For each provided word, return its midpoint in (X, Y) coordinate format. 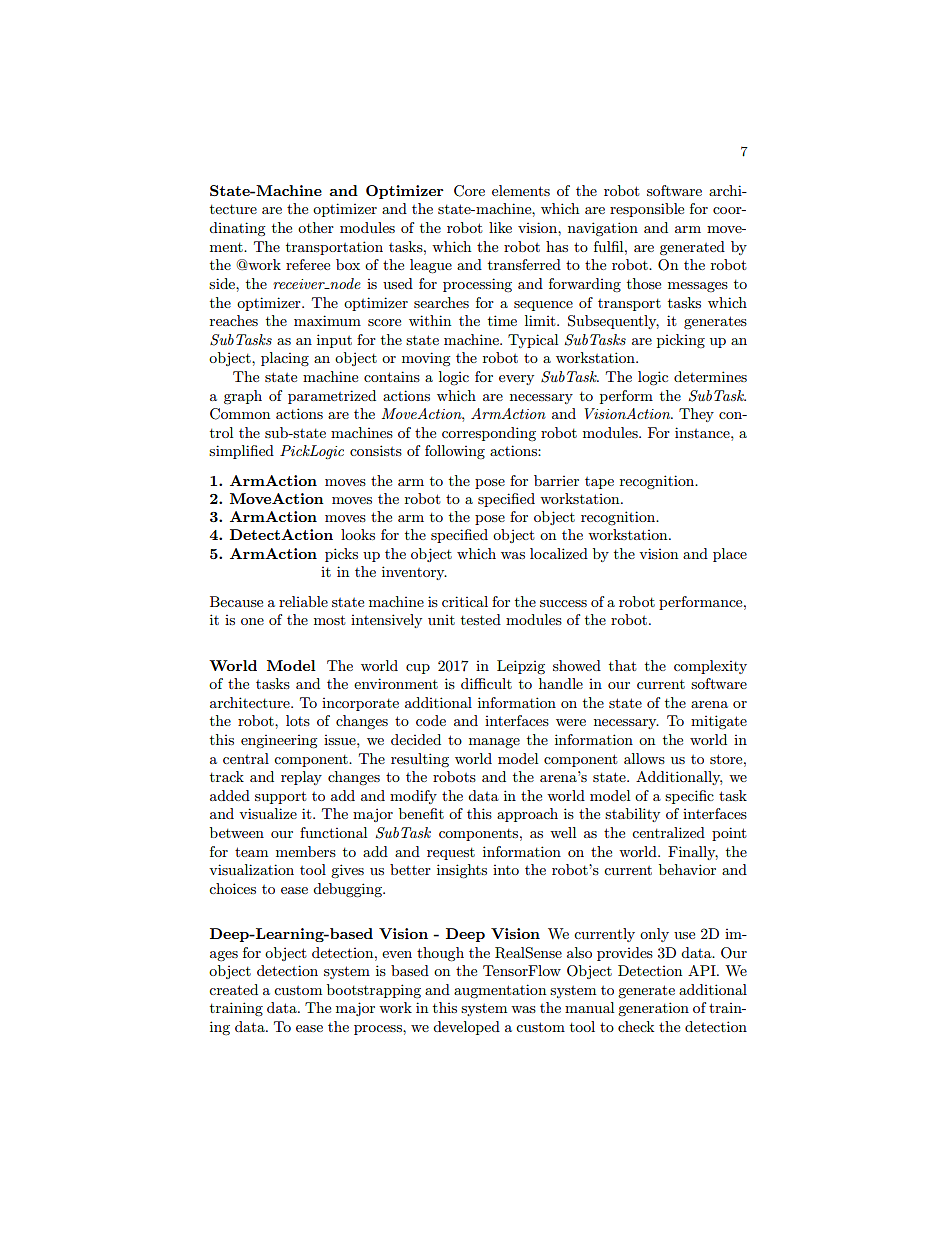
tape (599, 483)
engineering (279, 742)
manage (494, 743)
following (455, 452)
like (500, 227)
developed (466, 1028)
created (233, 989)
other (316, 227)
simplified (241, 452)
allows (644, 758)
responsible (647, 210)
